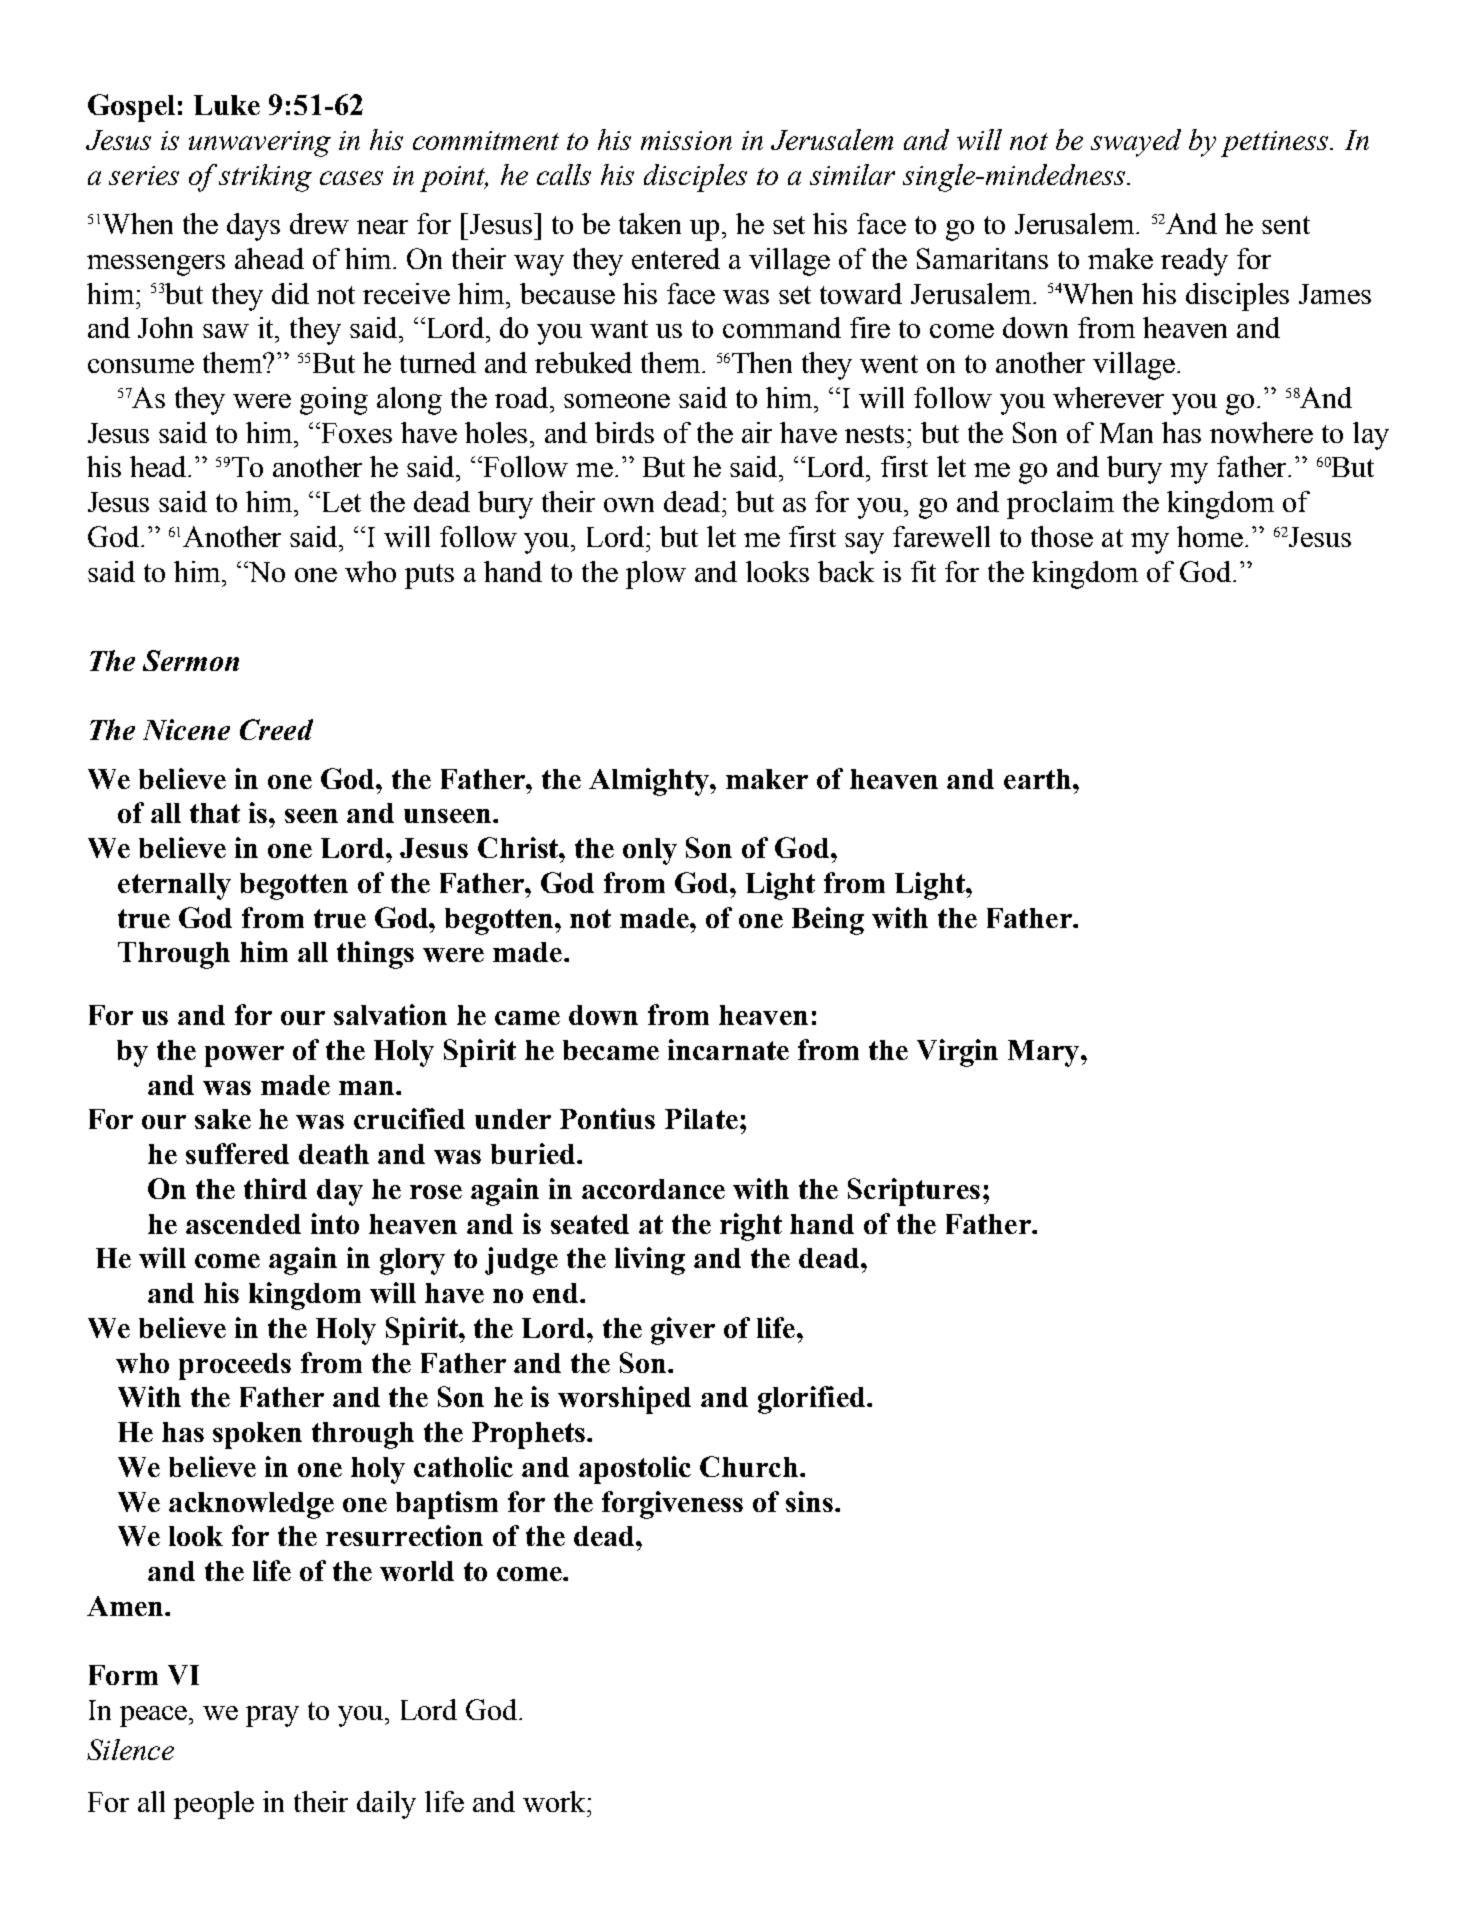 This document has height=1915, width=1480. Describe the element at coordinates (260, 144) in the document. I see `unwavering` at that location.
